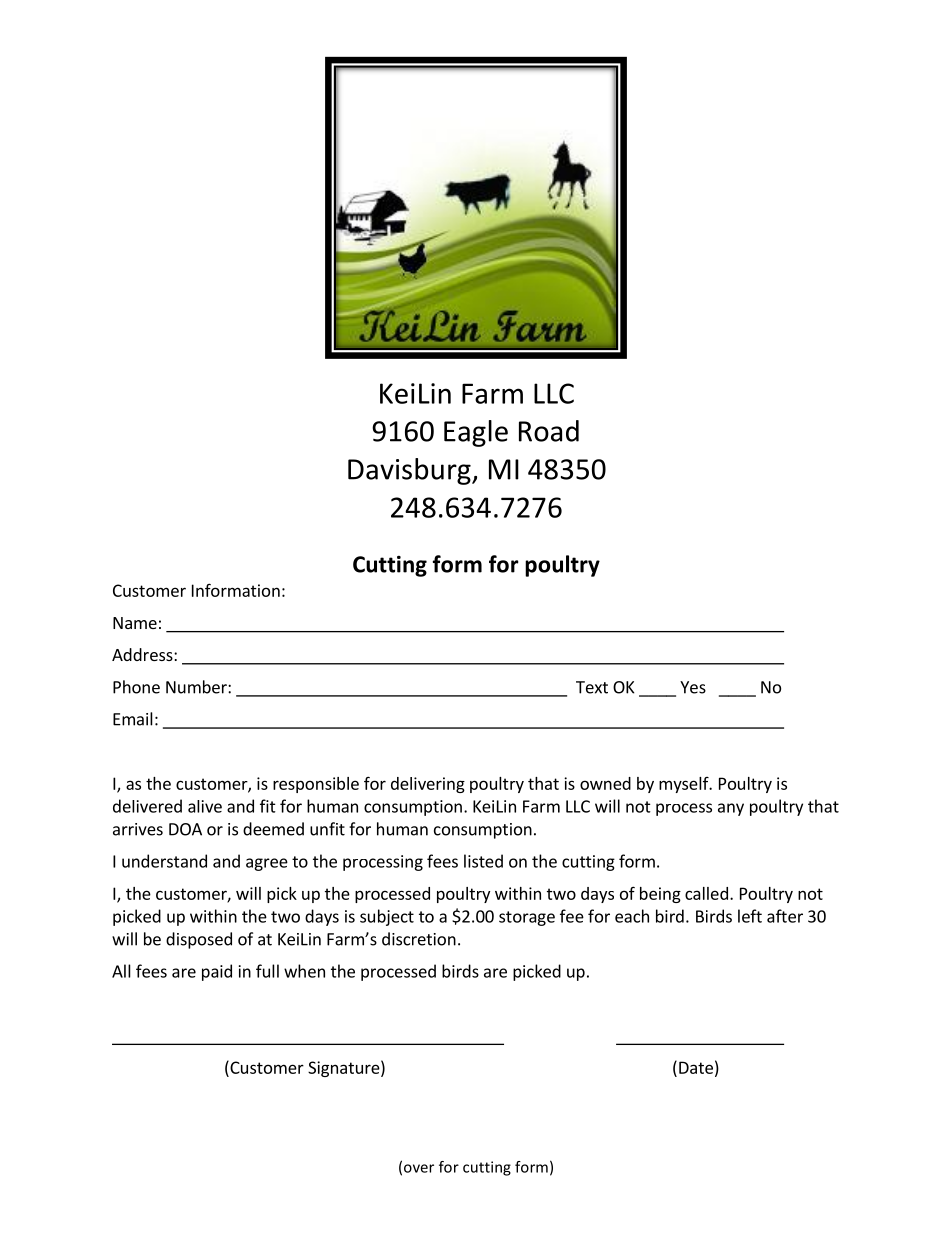  What do you see at coordinates (419, 939) in the screenshot?
I see `discretion` at bounding box center [419, 939].
